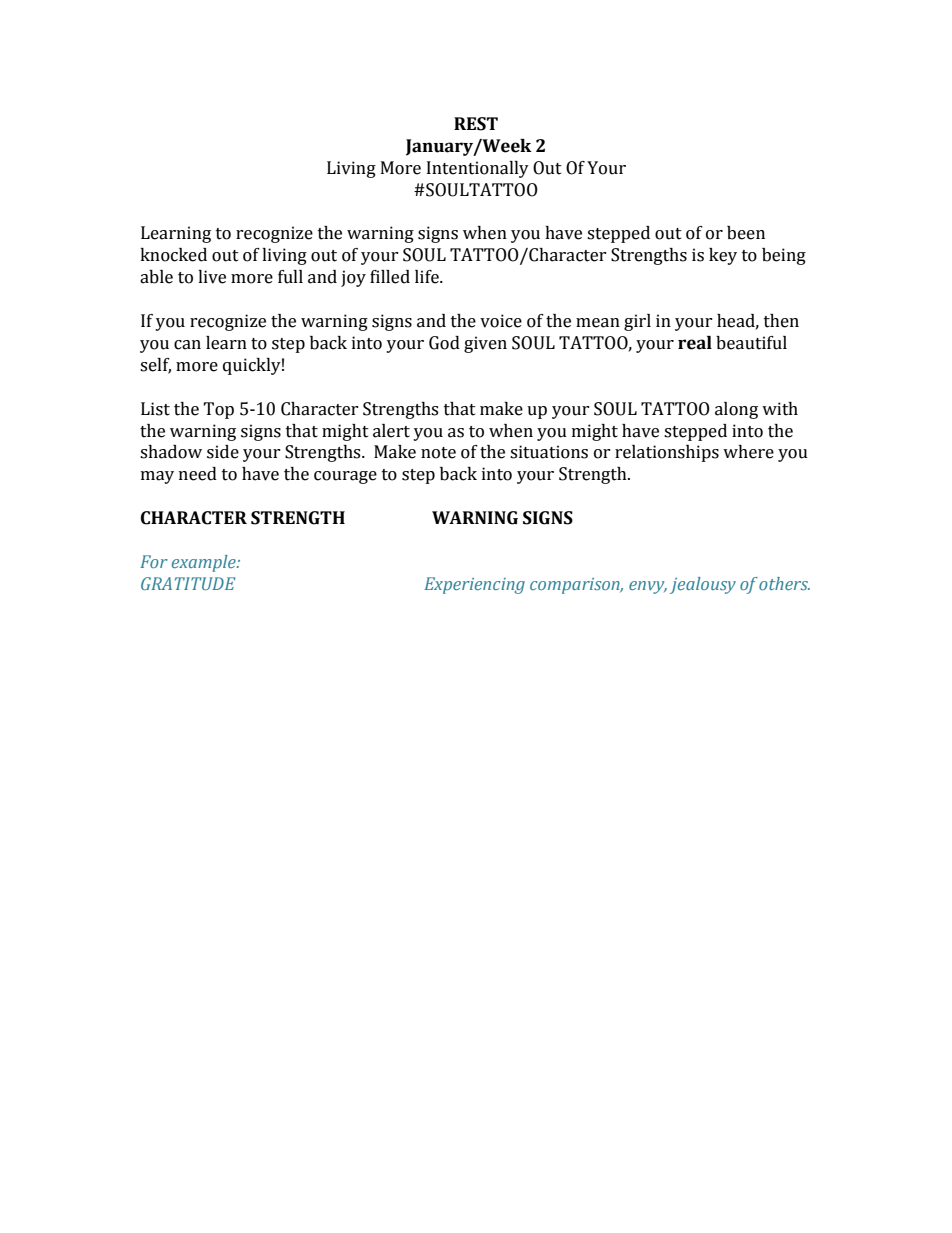 This image has width=952, height=1233. Describe the element at coordinates (205, 563) in the image. I see `example` at that location.
